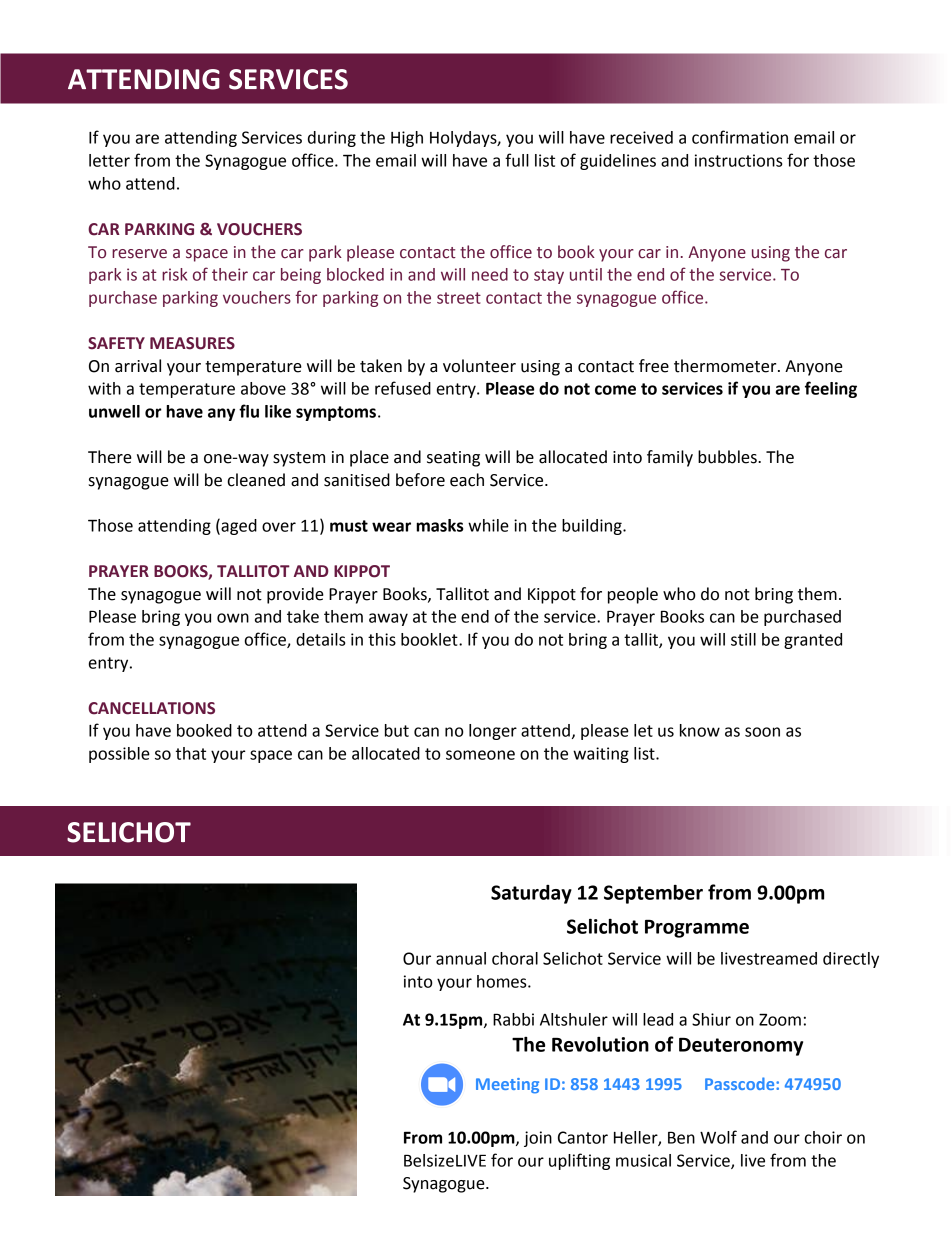  I want to click on someone, so click(480, 755).
